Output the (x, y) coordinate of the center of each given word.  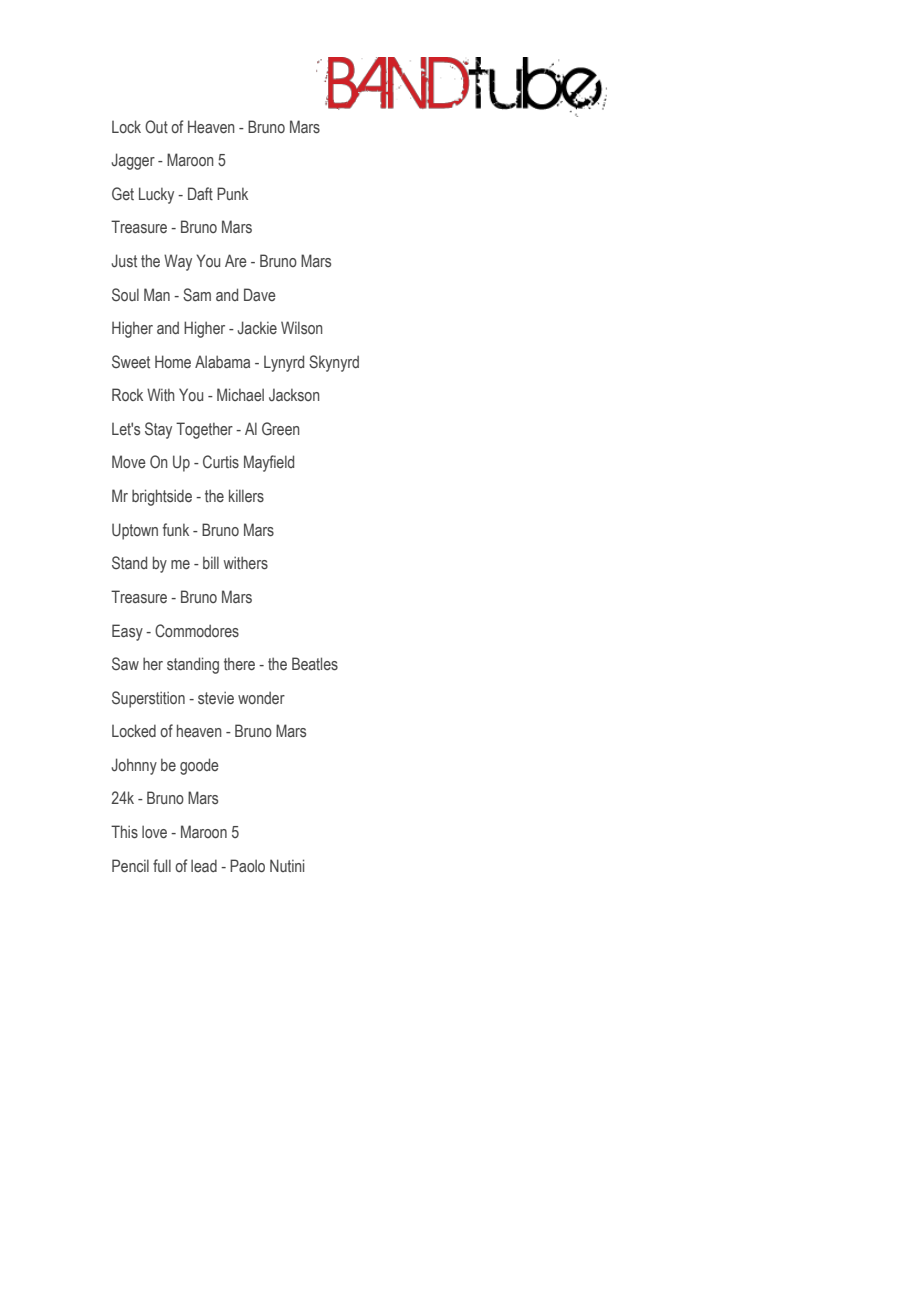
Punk (232, 193)
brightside (162, 497)
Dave (260, 294)
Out (156, 127)
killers (246, 496)
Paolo (247, 865)
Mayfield (269, 463)
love (154, 831)
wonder (261, 697)
